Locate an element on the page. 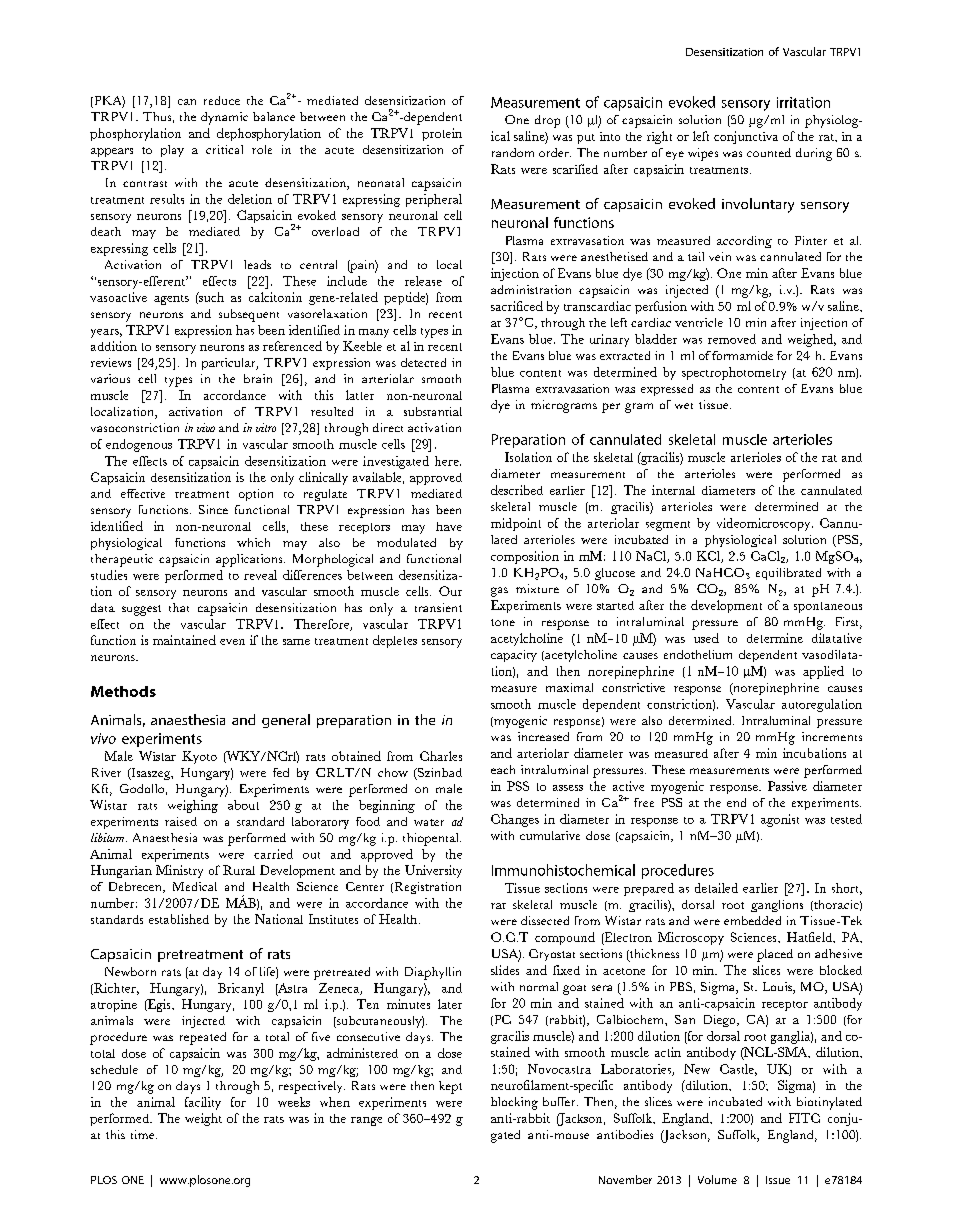  protein is located at coordinates (442, 134).
